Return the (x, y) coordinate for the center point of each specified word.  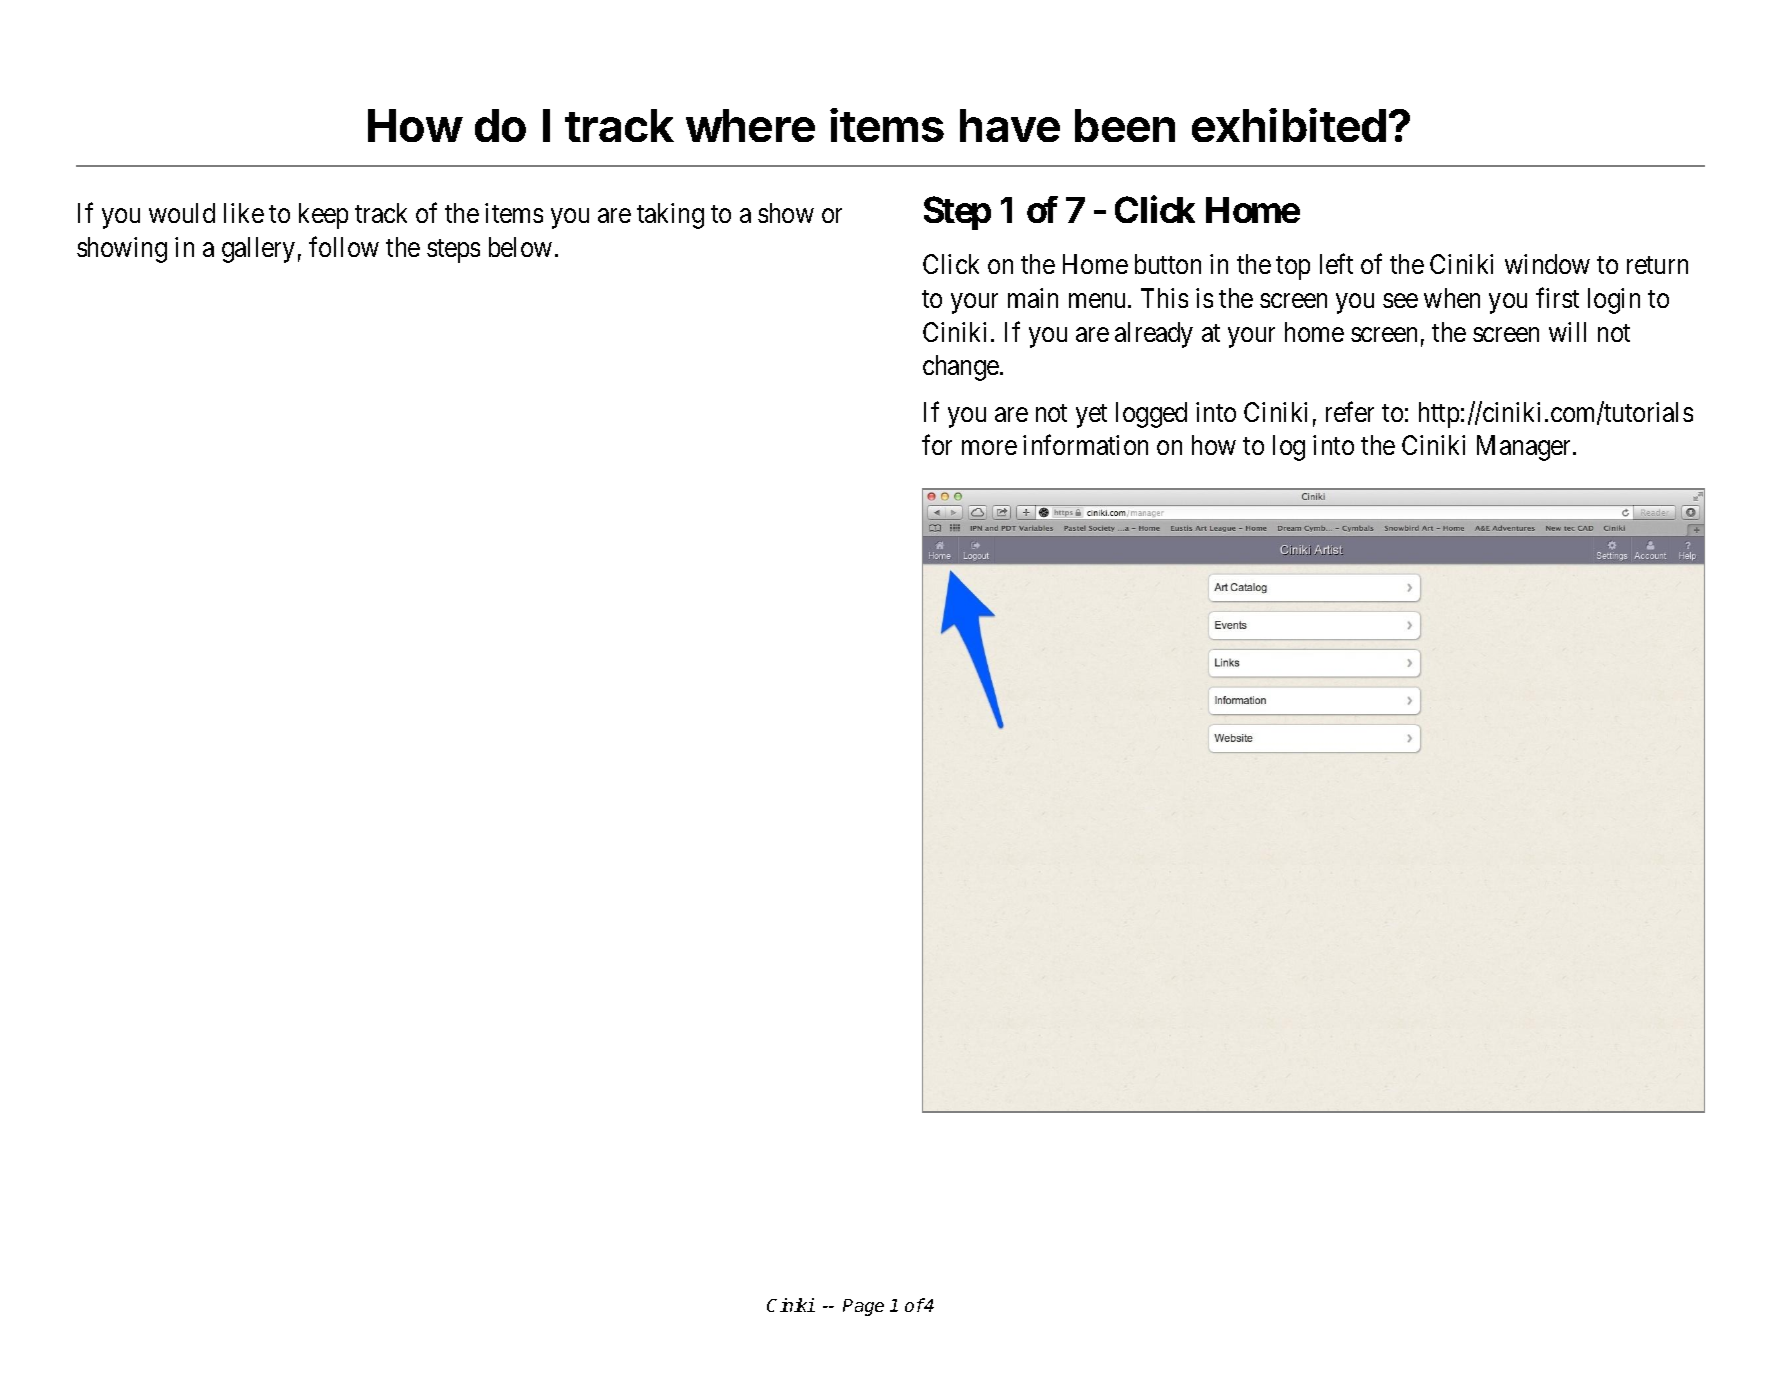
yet (1091, 416)
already (1154, 335)
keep (323, 216)
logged (1151, 415)
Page (863, 1307)
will (1567, 332)
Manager (1525, 448)
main (1033, 298)
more (989, 448)
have (1010, 125)
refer (1350, 411)
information (1085, 445)
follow (344, 246)
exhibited (1289, 125)
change (962, 368)
